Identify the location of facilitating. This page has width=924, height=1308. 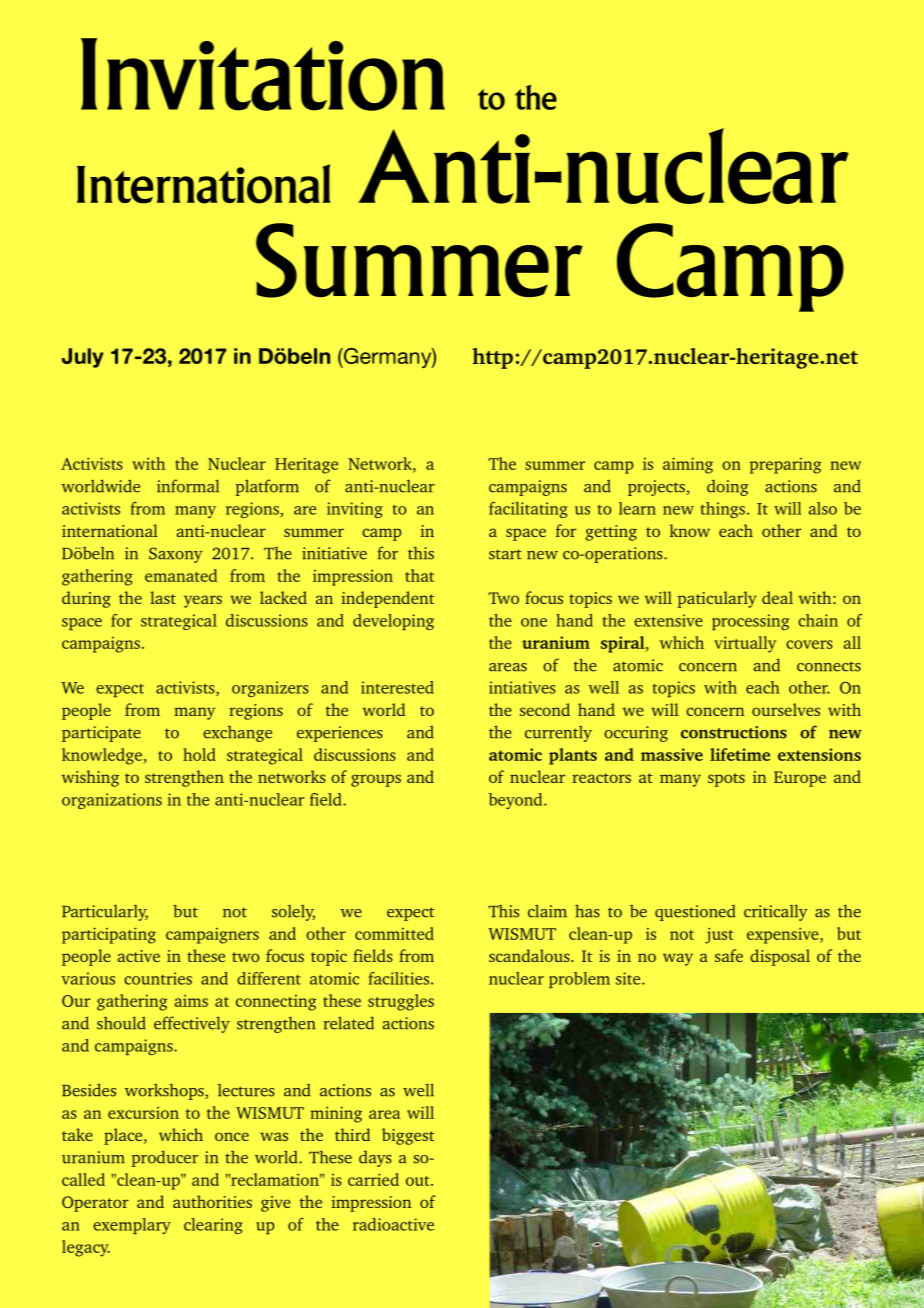
(528, 510).
